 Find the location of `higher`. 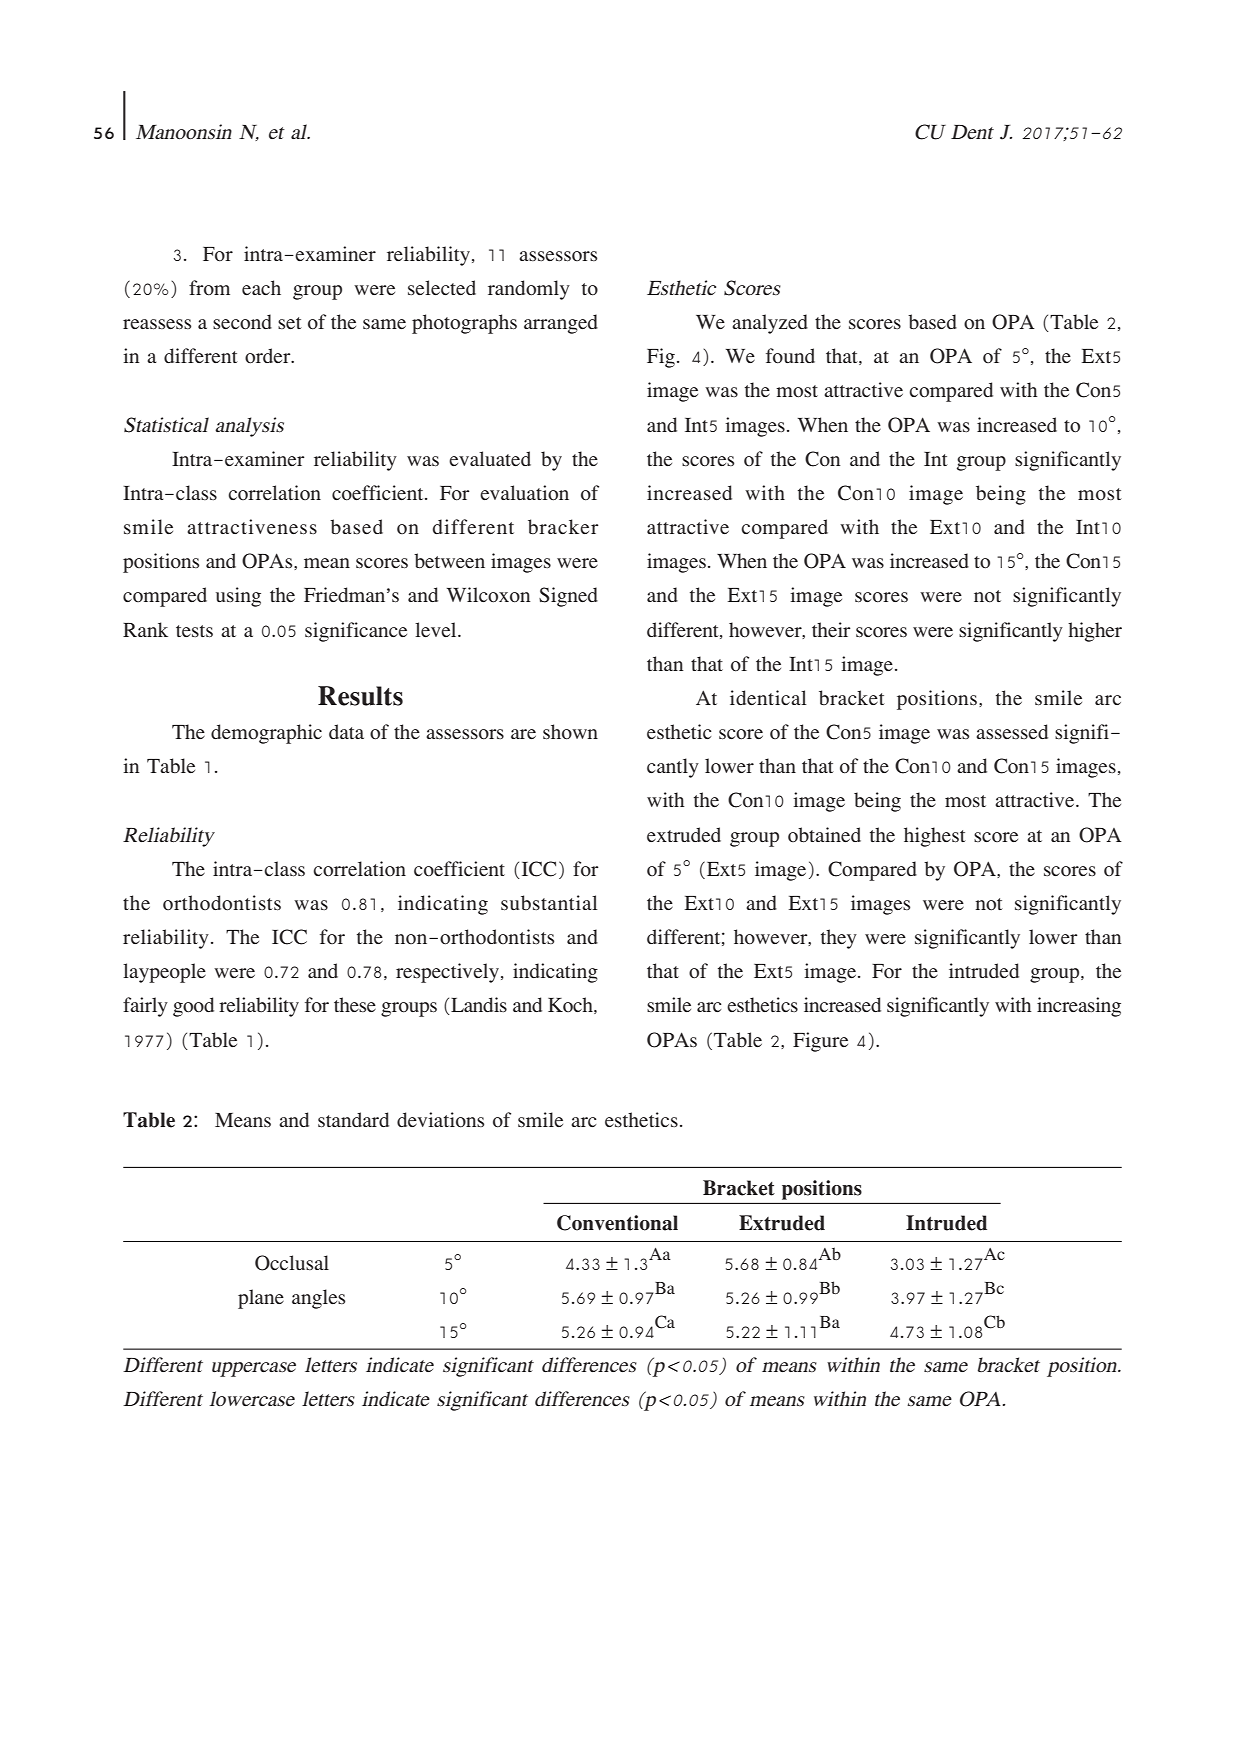

higher is located at coordinates (1095, 632).
